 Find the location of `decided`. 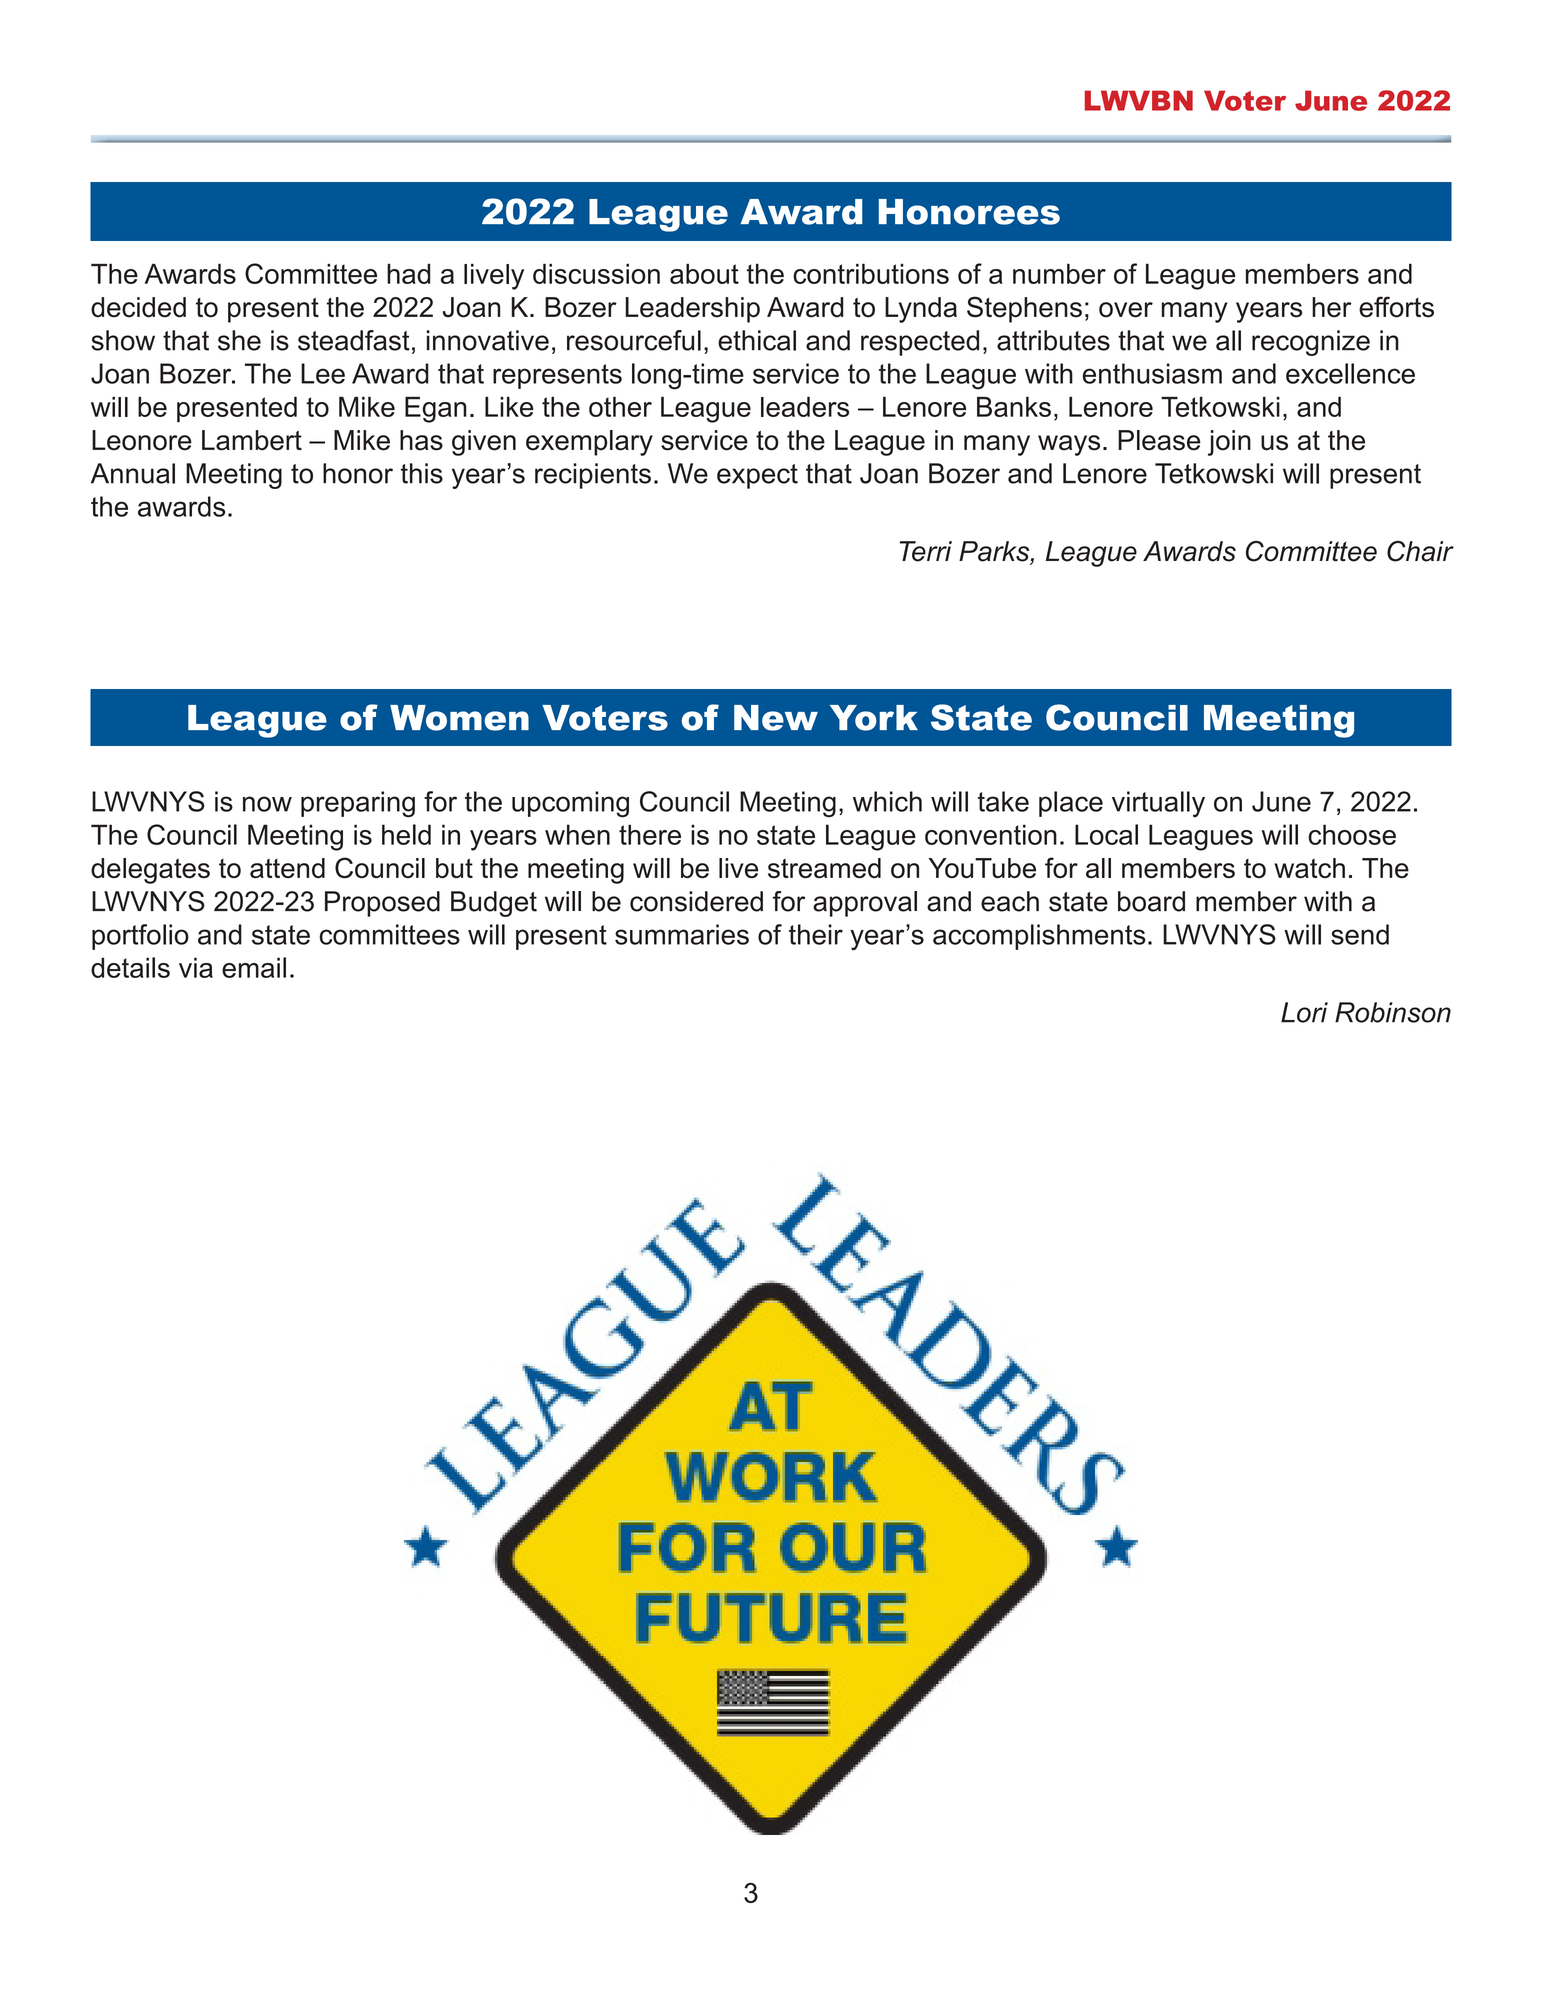

decided is located at coordinates (138, 307).
